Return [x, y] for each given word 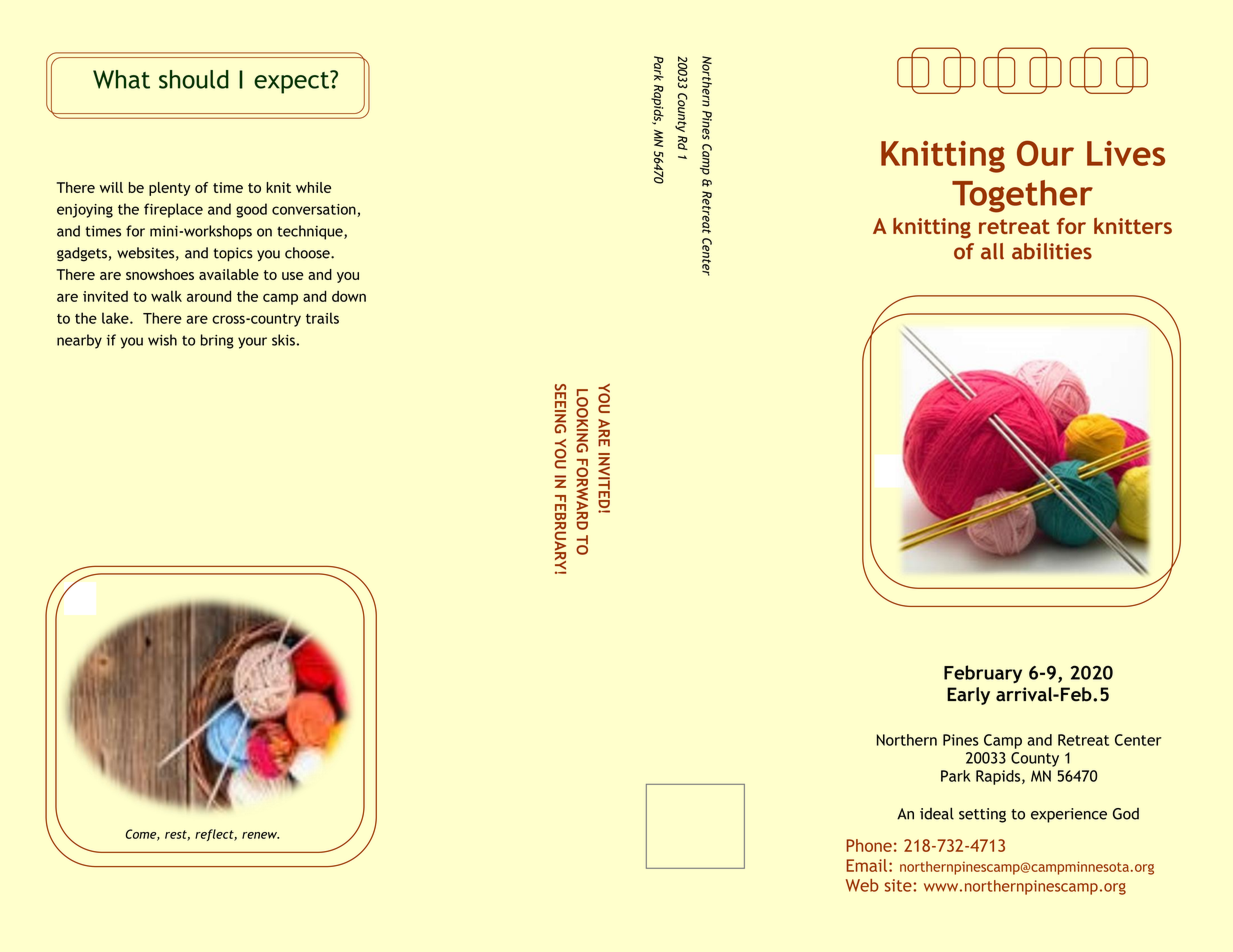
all [992, 251]
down [349, 296]
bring [217, 341]
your [252, 343]
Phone [869, 845]
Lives [1126, 153]
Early [968, 696]
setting [982, 815]
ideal [937, 813]
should [194, 79]
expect [293, 82]
